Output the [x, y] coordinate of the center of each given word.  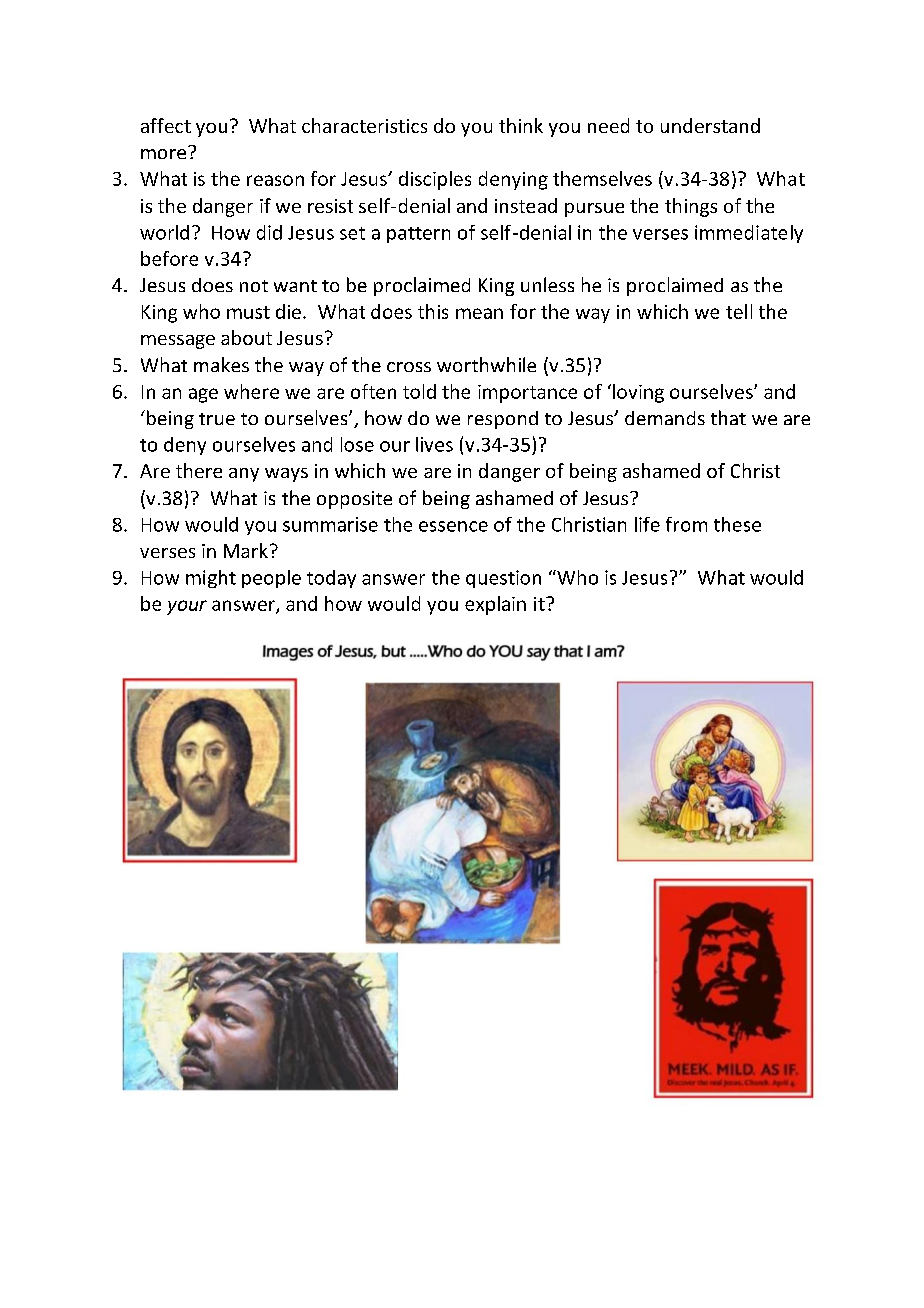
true [217, 419]
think [521, 125]
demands [665, 418]
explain [495, 605]
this [433, 311]
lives [434, 444]
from [686, 524]
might [211, 579]
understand [710, 125]
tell [739, 311]
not [254, 286]
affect [166, 125]
